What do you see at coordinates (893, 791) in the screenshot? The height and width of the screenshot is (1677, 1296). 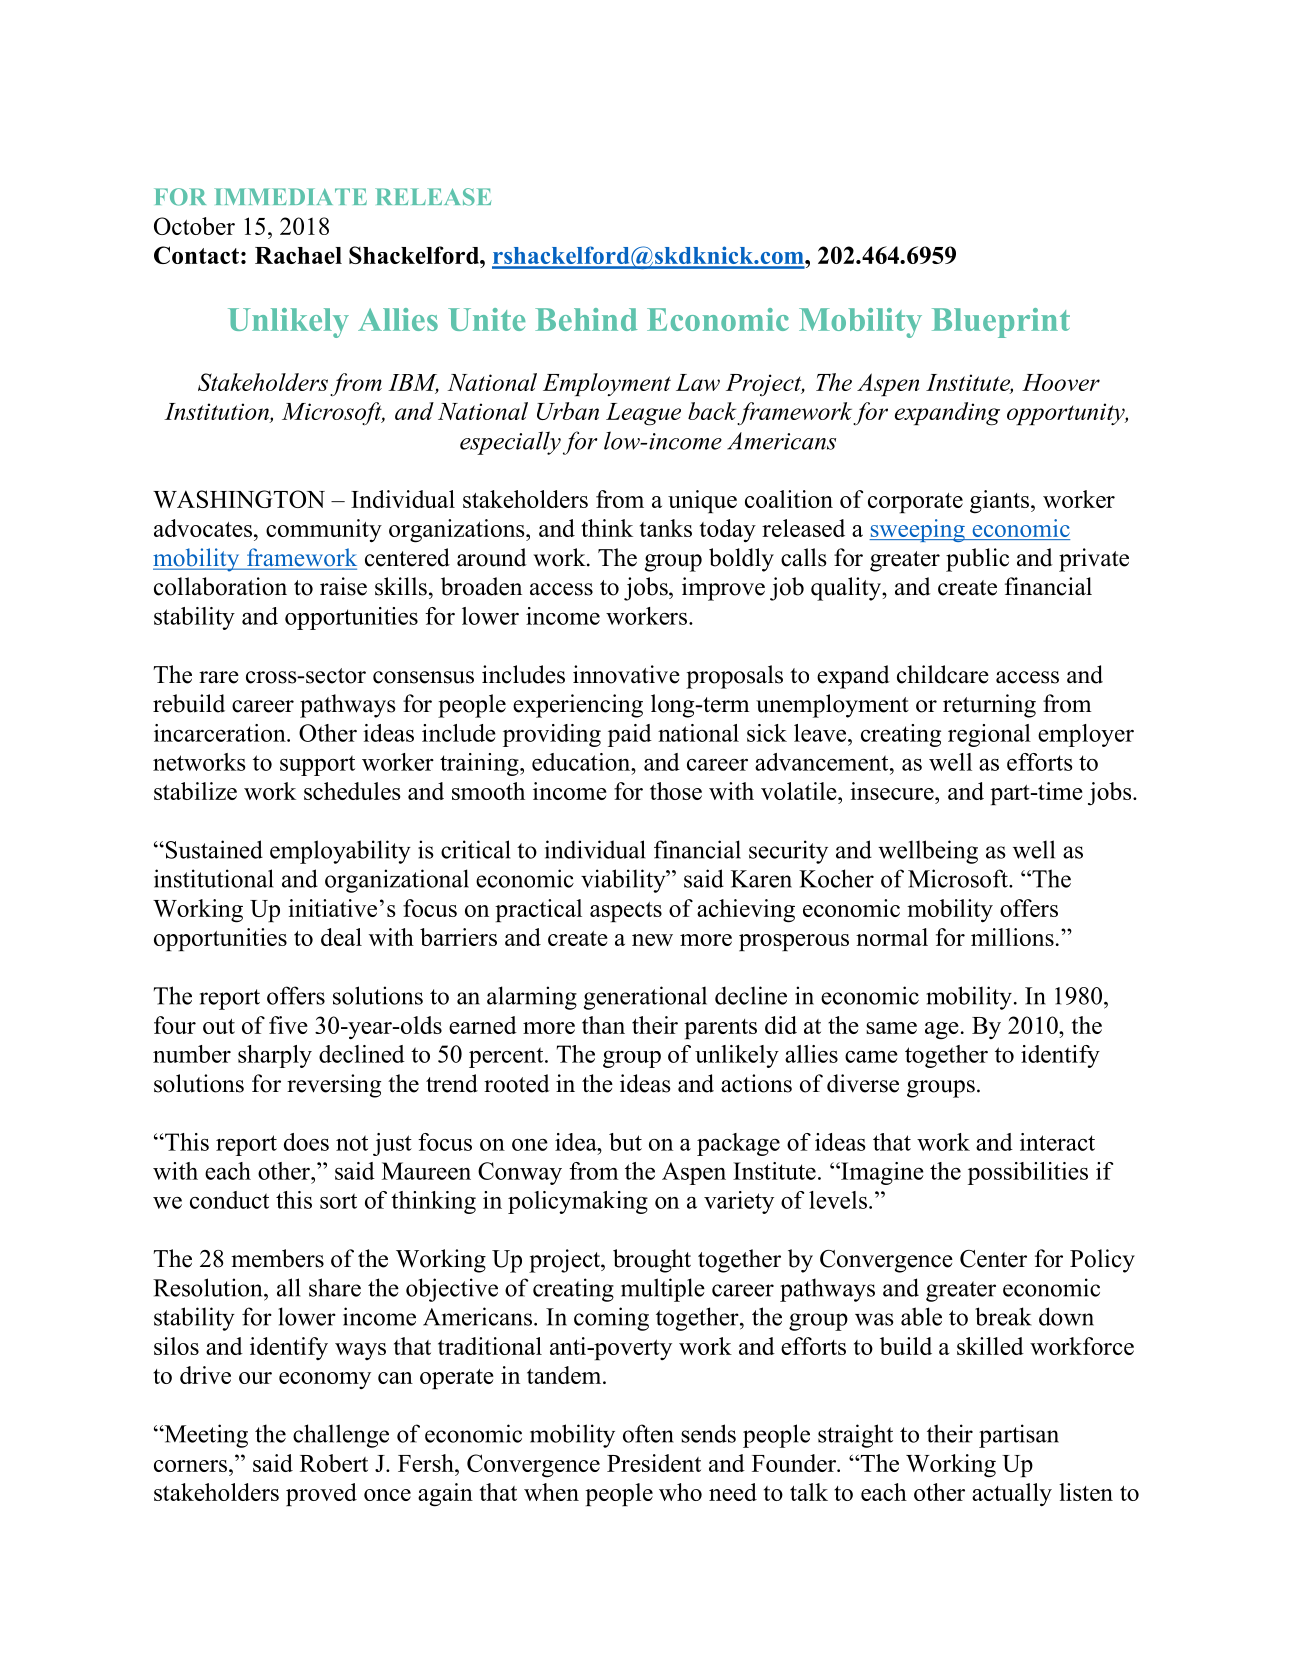 I see `insecure` at bounding box center [893, 791].
